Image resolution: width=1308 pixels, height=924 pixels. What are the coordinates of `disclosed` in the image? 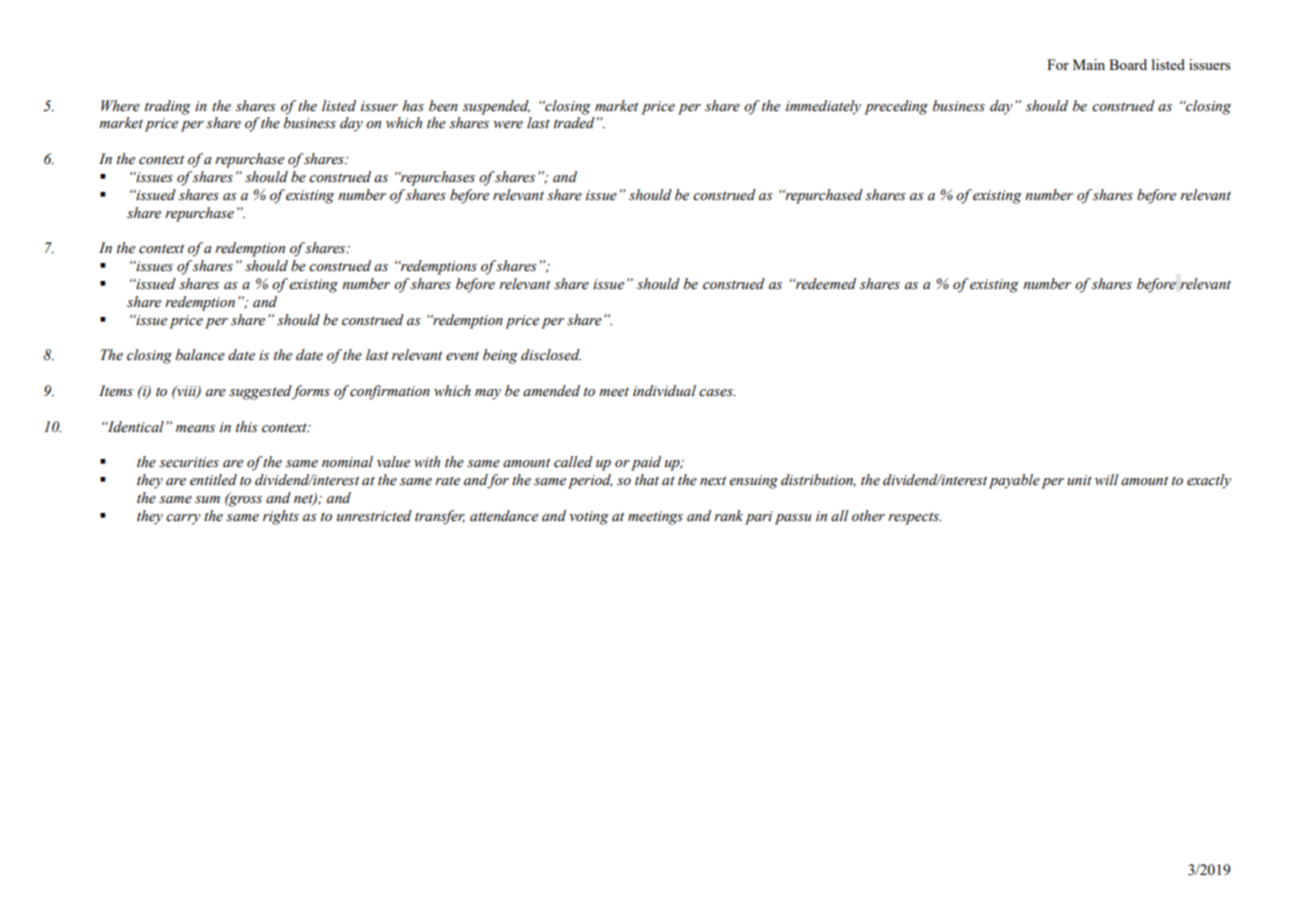 It's located at (551, 355).
